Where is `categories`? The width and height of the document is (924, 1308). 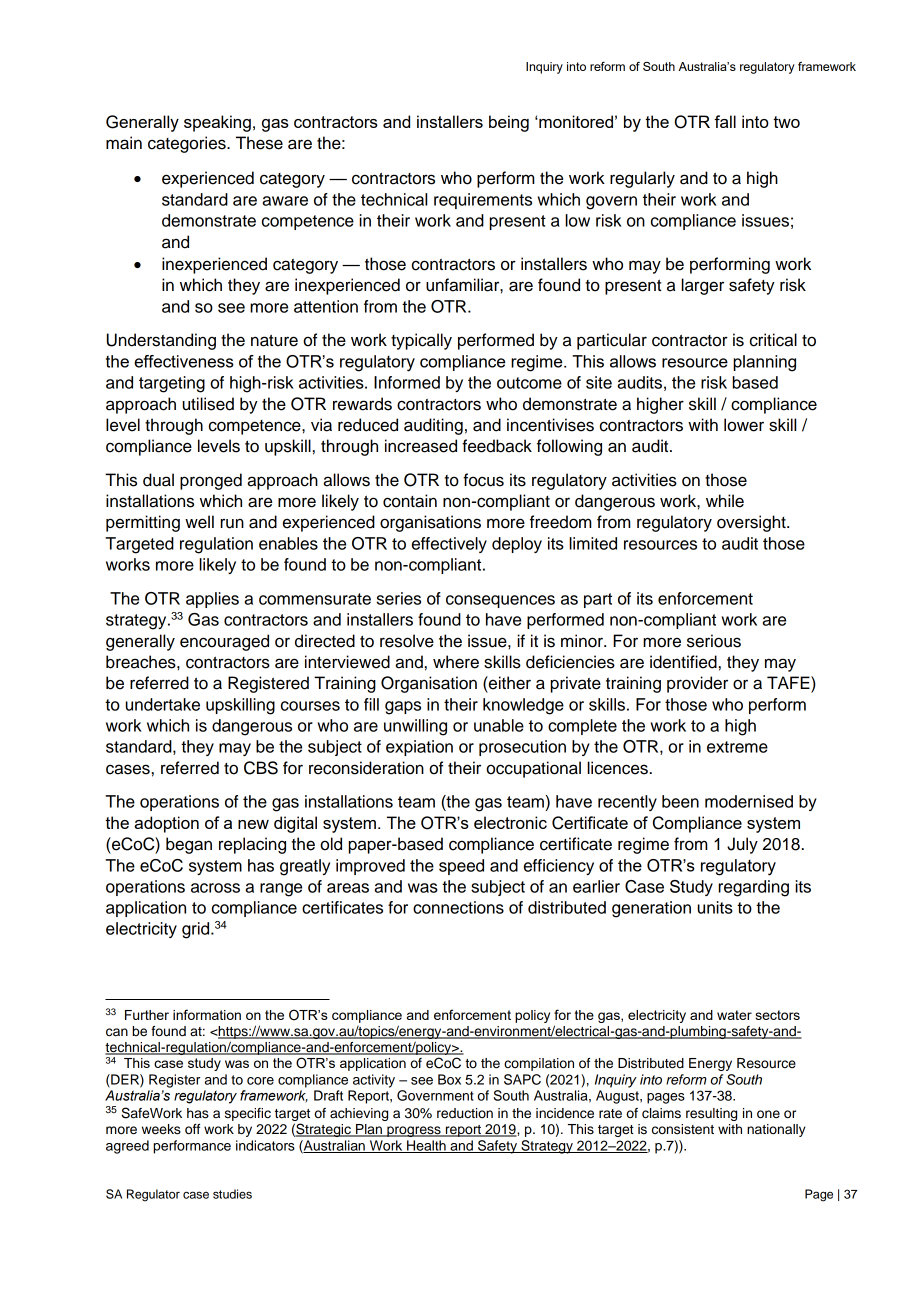
categories is located at coordinates (188, 144).
